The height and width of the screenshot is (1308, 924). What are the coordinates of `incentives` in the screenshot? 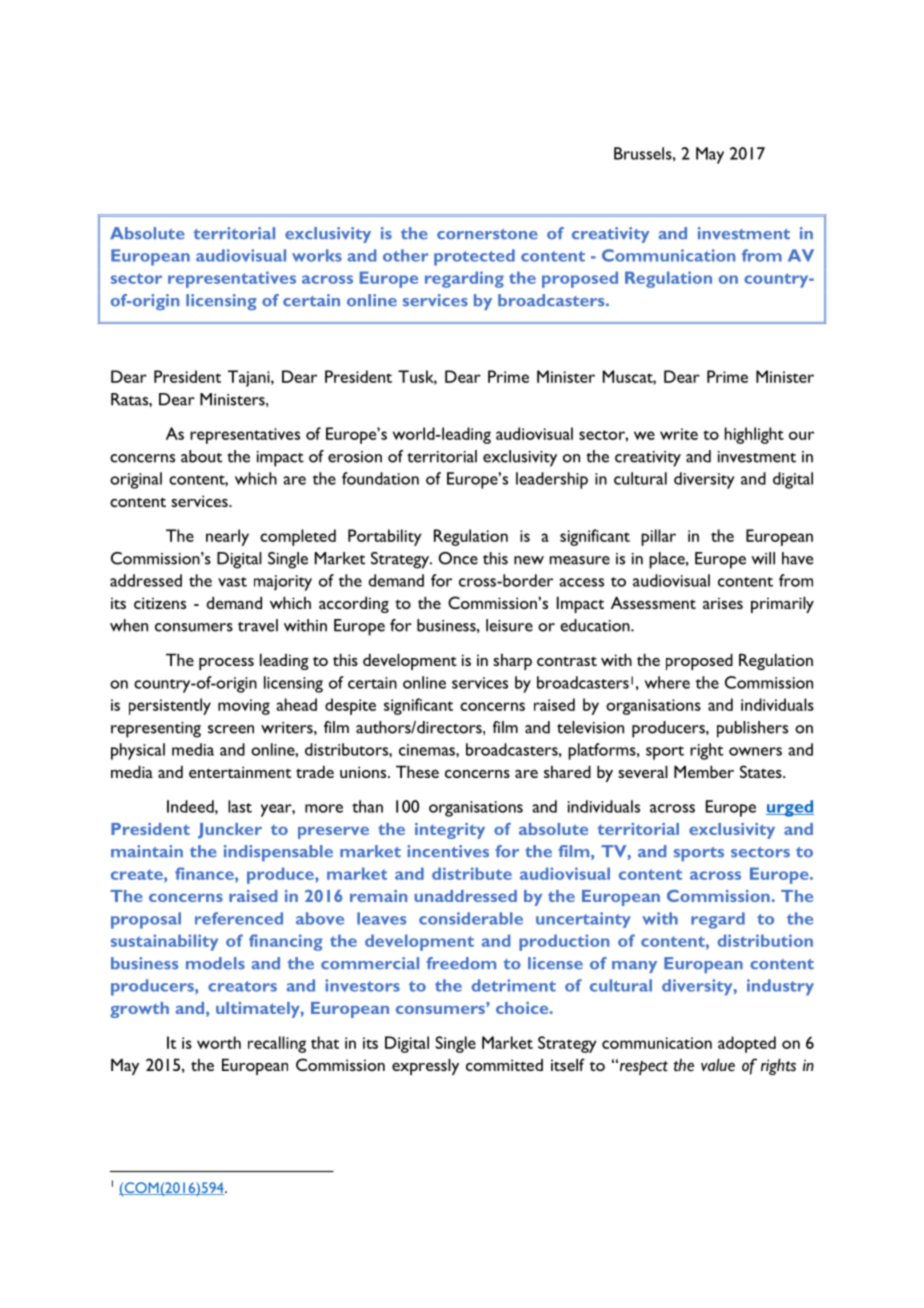 It's located at (448, 851).
